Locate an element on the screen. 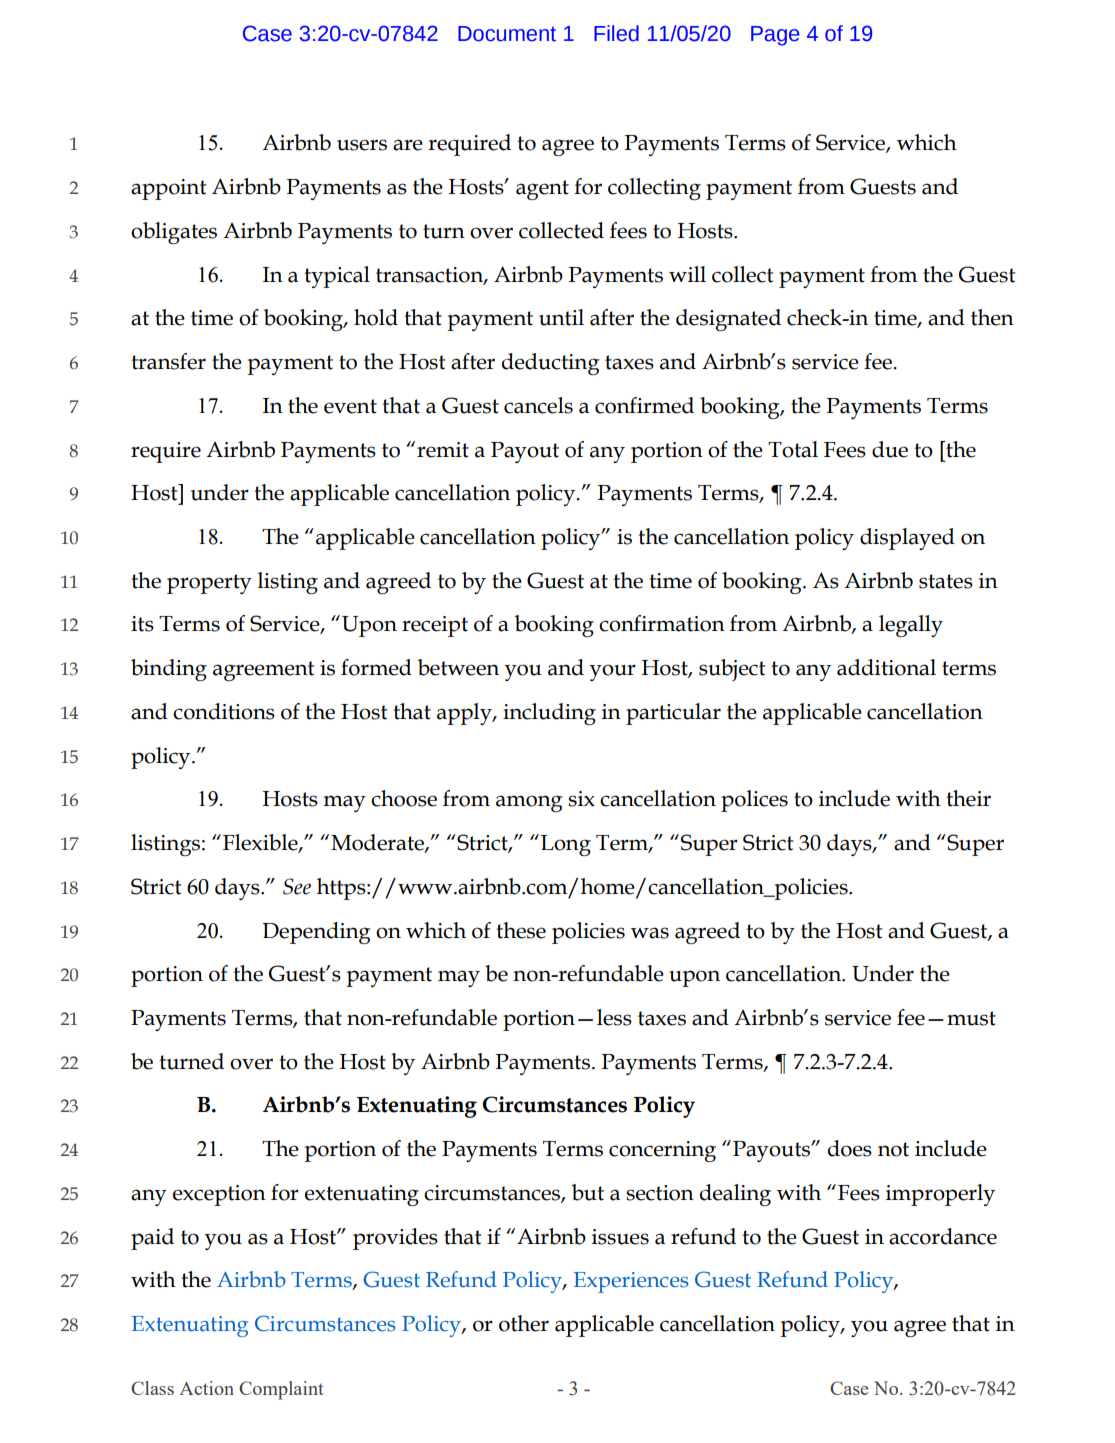 This screenshot has height=1443, width=1115. Complaint is located at coordinates (281, 1390).
